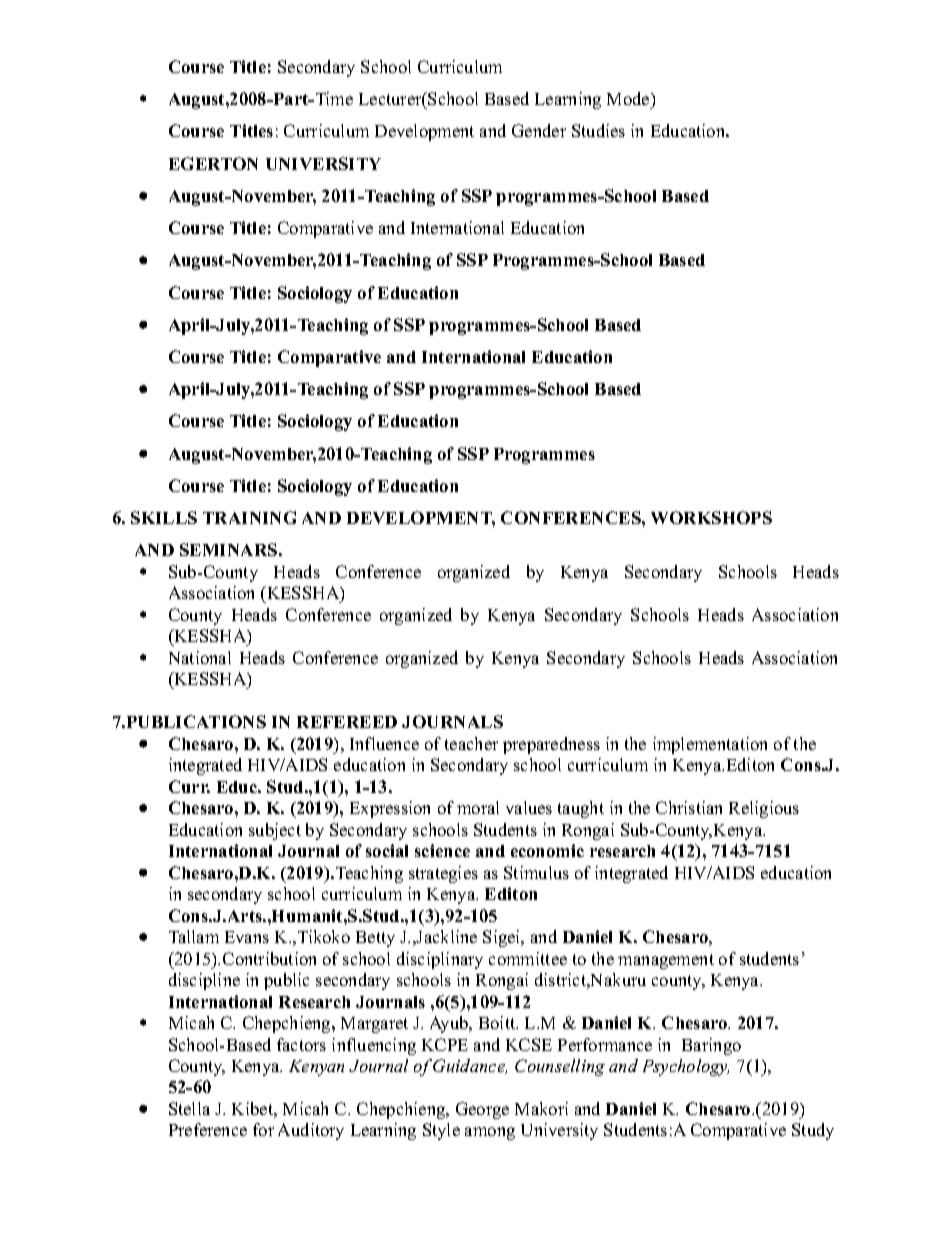 The height and width of the image is (1233, 952). Describe the element at coordinates (711, 517) in the image. I see `WORKSHOPS` at that location.
